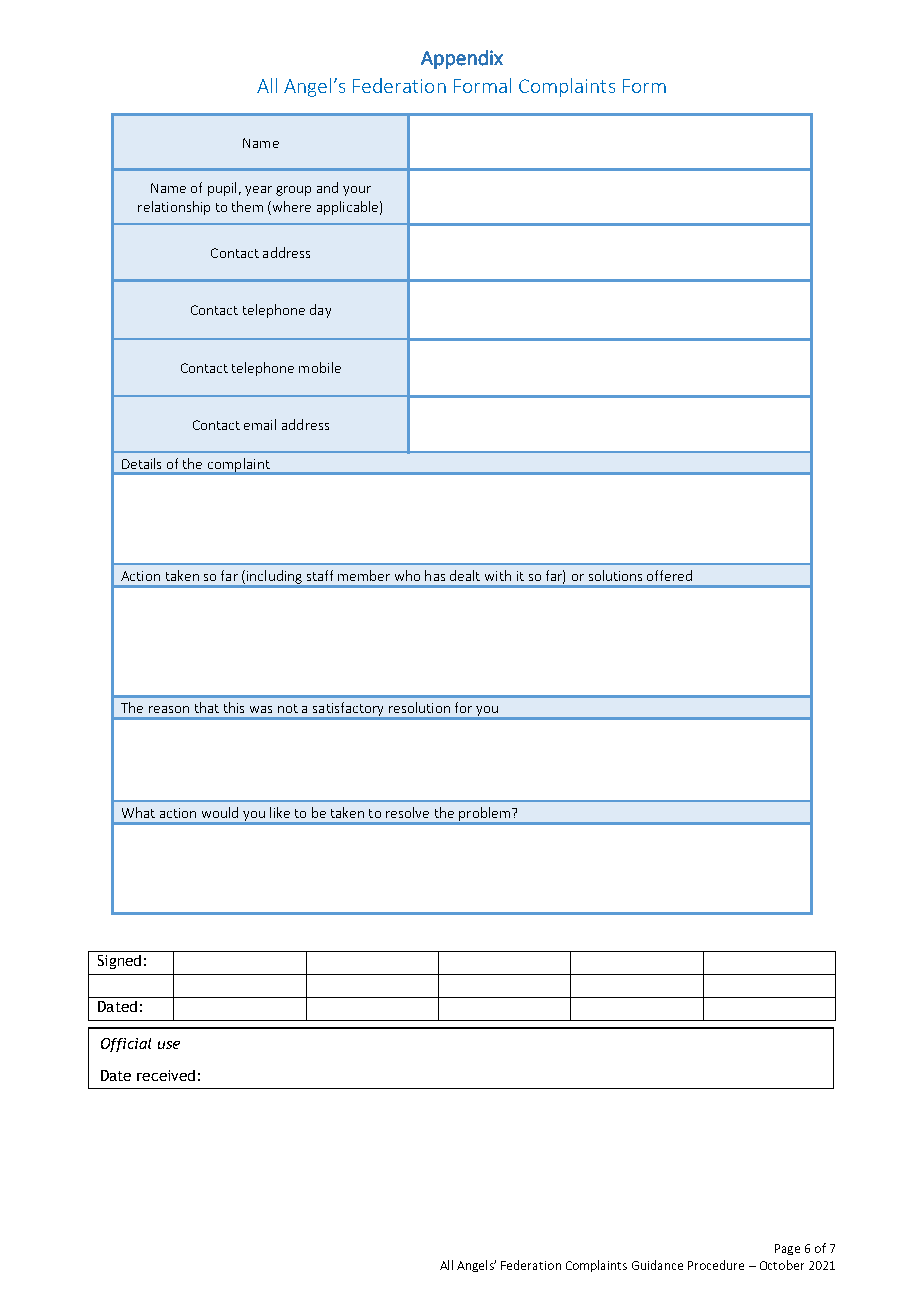 The width and height of the screenshot is (924, 1308). Describe the element at coordinates (484, 814) in the screenshot. I see `problem` at that location.
